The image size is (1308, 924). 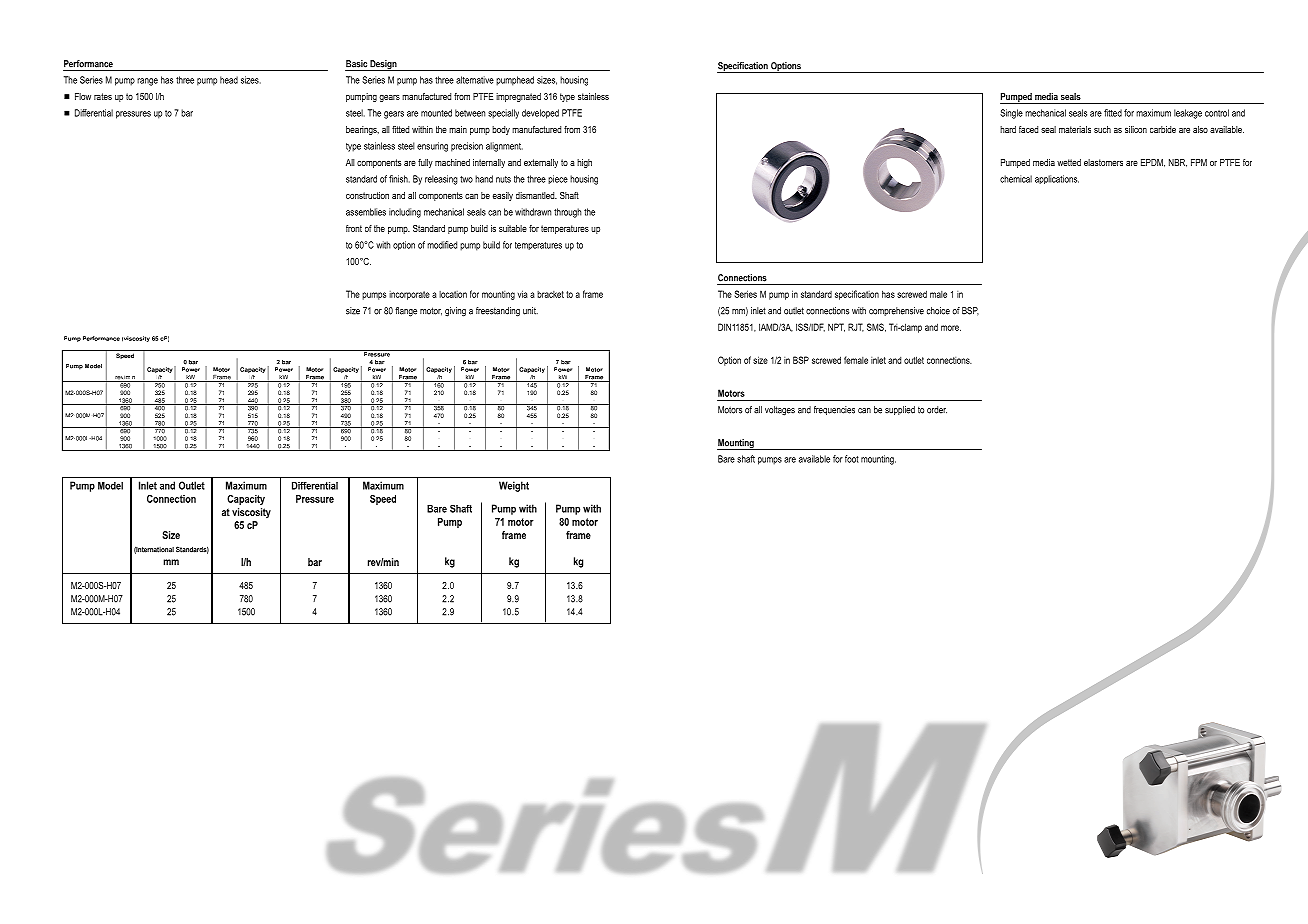 I want to click on flange, so click(x=406, y=312).
